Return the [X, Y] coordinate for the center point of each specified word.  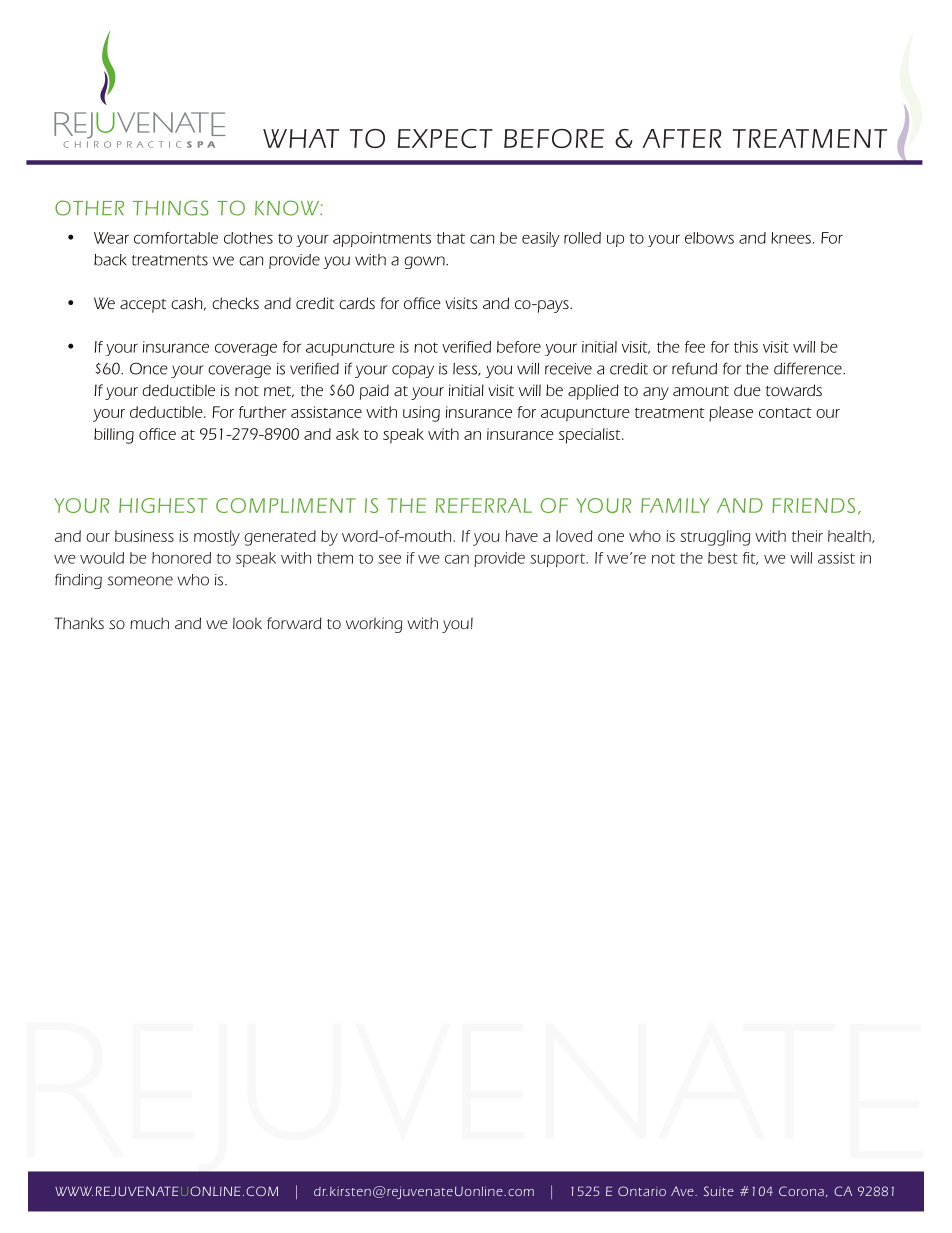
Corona [801, 1191]
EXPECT [445, 138]
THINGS [171, 208]
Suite [719, 1191]
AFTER [682, 138]
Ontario [642, 1191]
